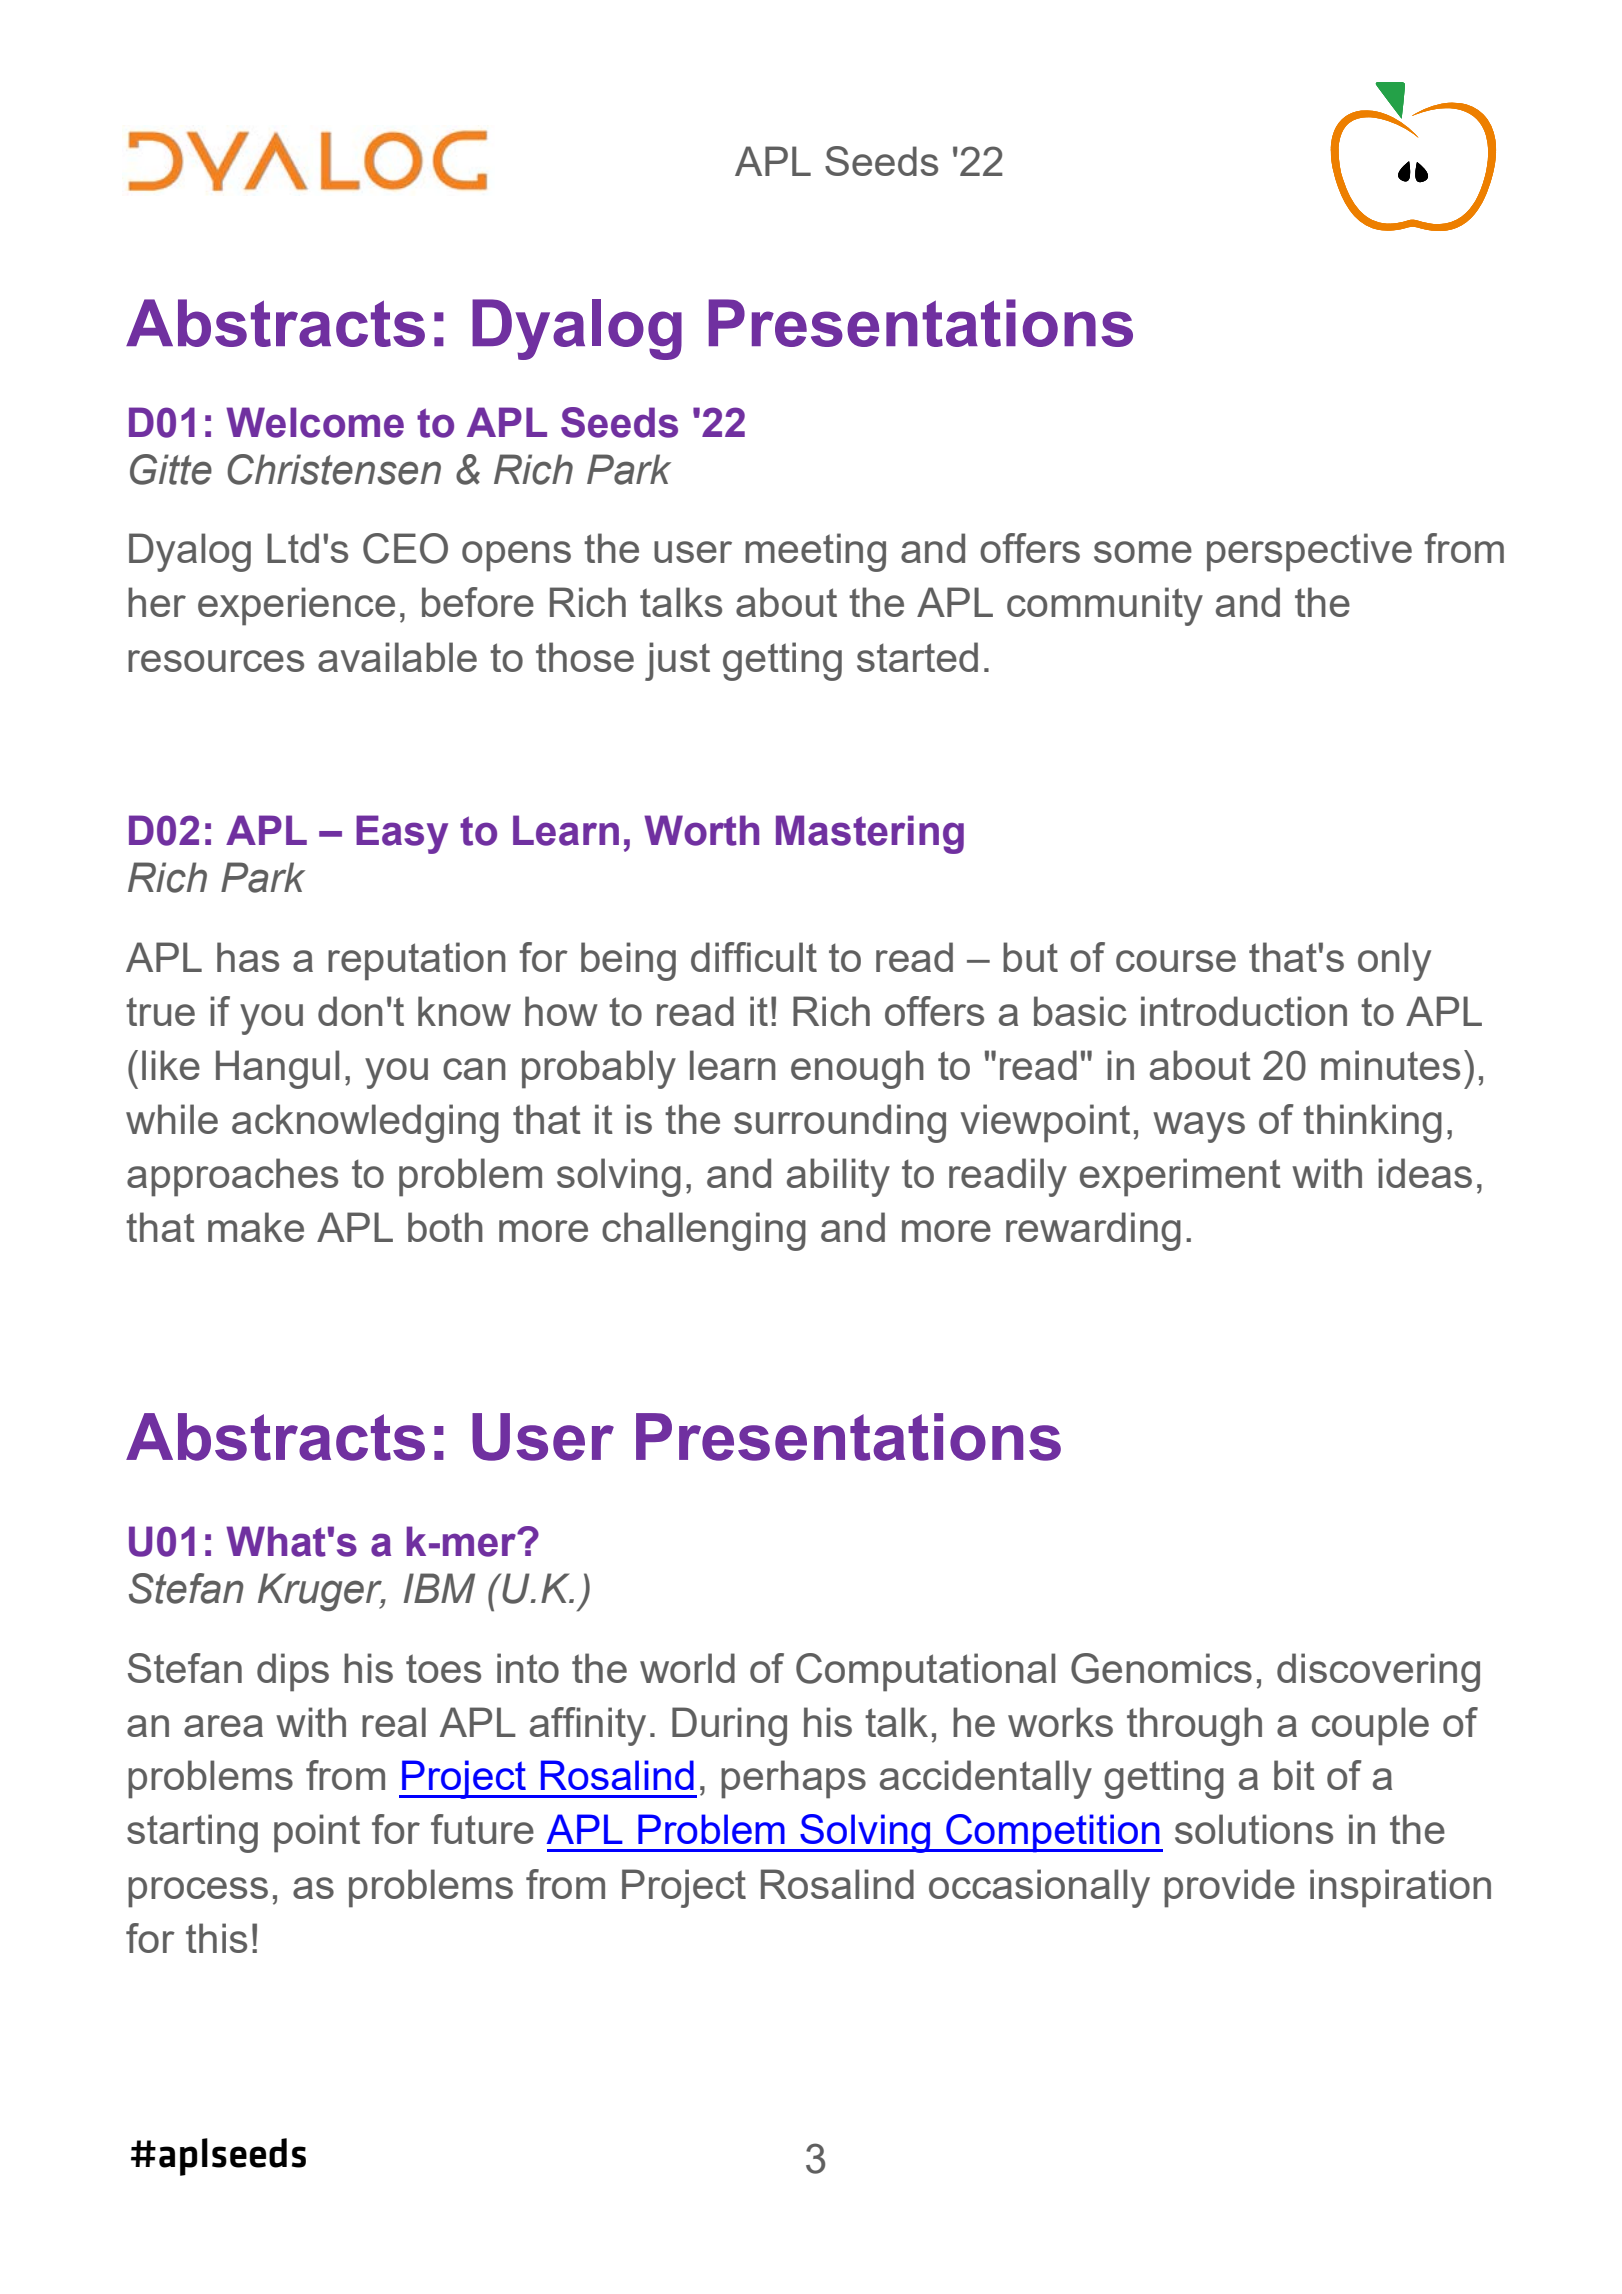 The width and height of the image is (1622, 2294). Describe the element at coordinates (1309, 552) in the image. I see `perspective` at that location.
